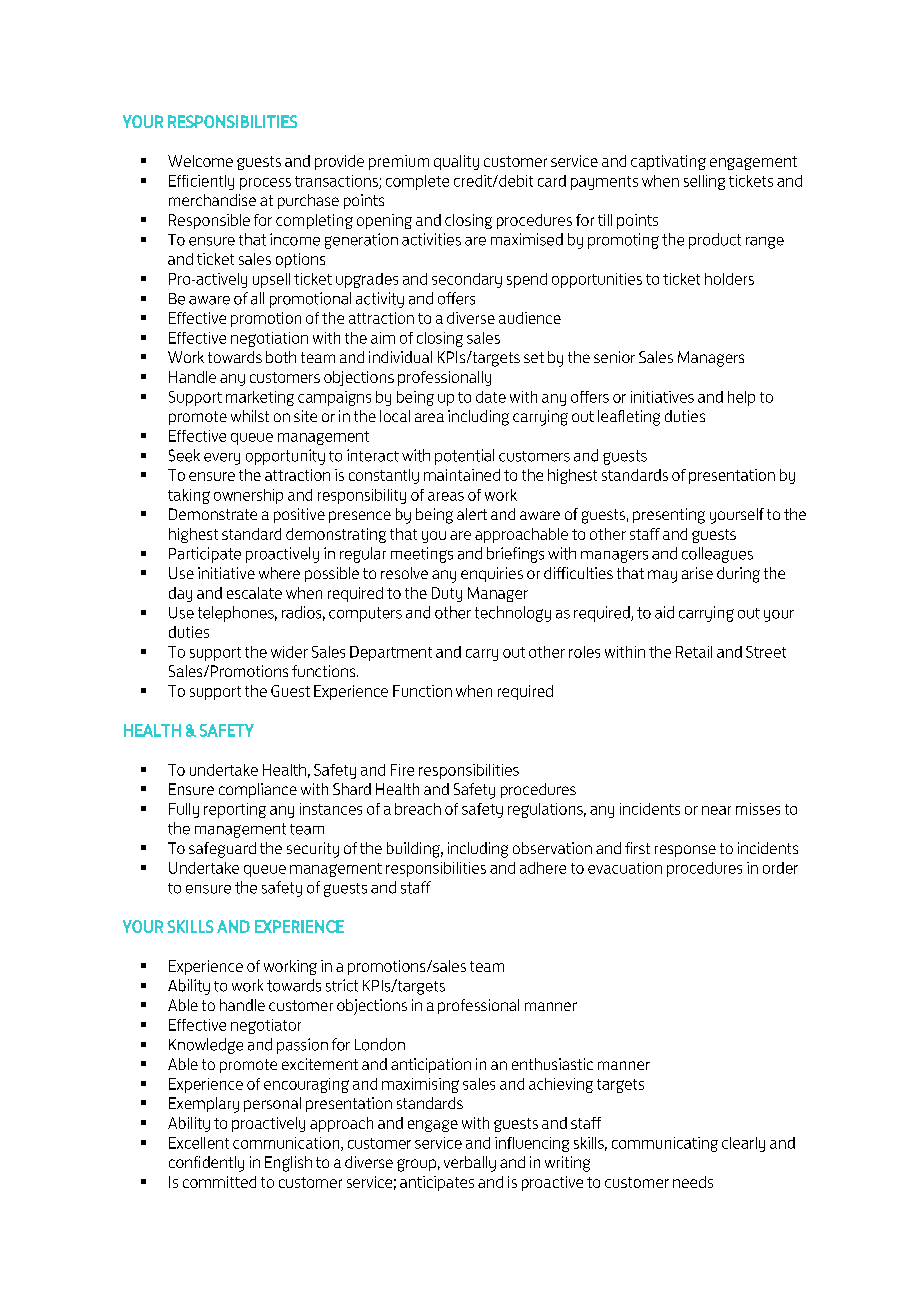  I want to click on selling, so click(704, 182).
